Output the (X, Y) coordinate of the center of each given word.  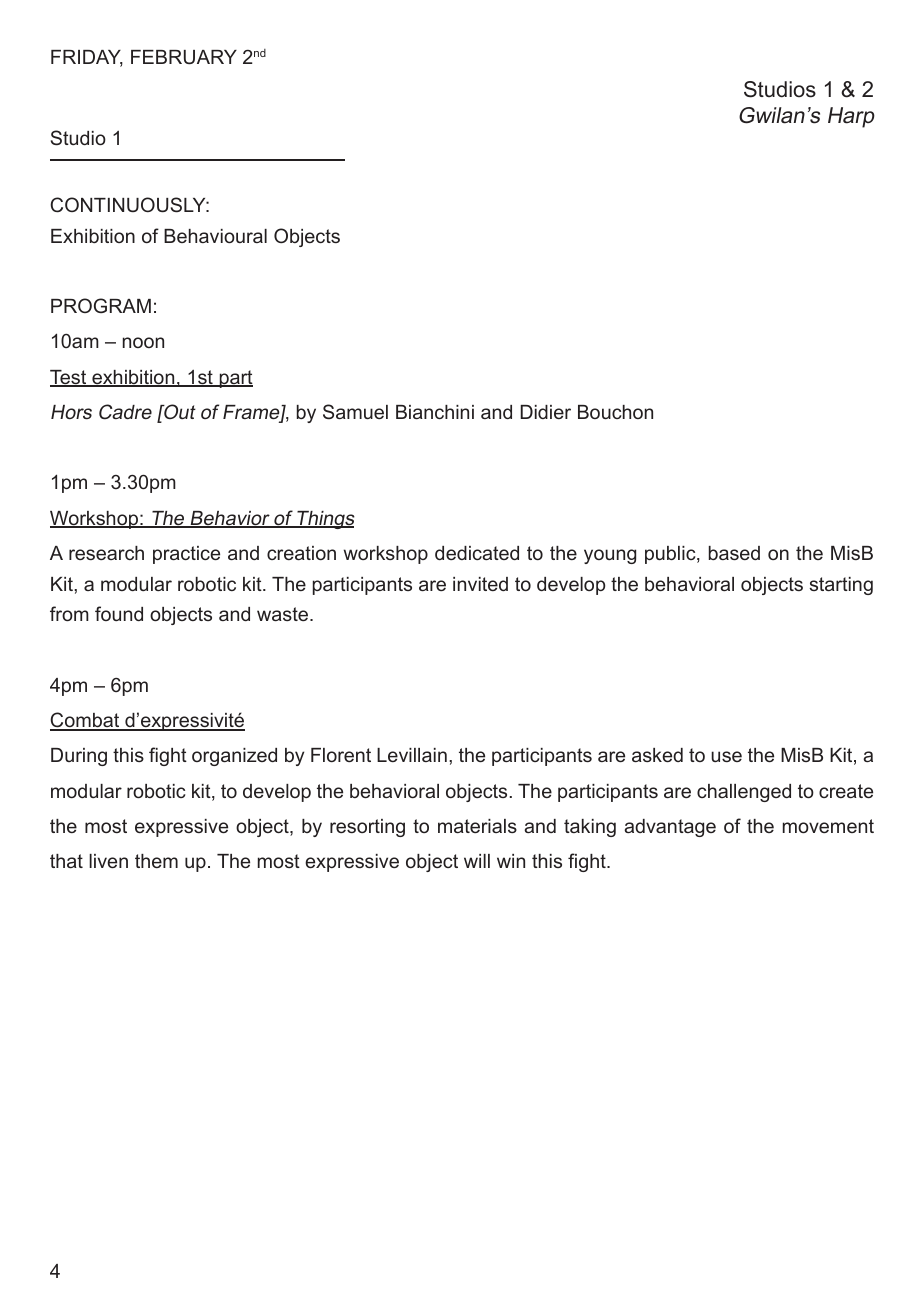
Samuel (355, 411)
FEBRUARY (184, 57)
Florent (341, 755)
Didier (545, 412)
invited (480, 584)
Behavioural (215, 236)
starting (841, 586)
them (156, 861)
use (726, 756)
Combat (86, 721)
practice (186, 555)
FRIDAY (87, 58)
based (734, 553)
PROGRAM (101, 305)
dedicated (477, 553)
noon (143, 342)
